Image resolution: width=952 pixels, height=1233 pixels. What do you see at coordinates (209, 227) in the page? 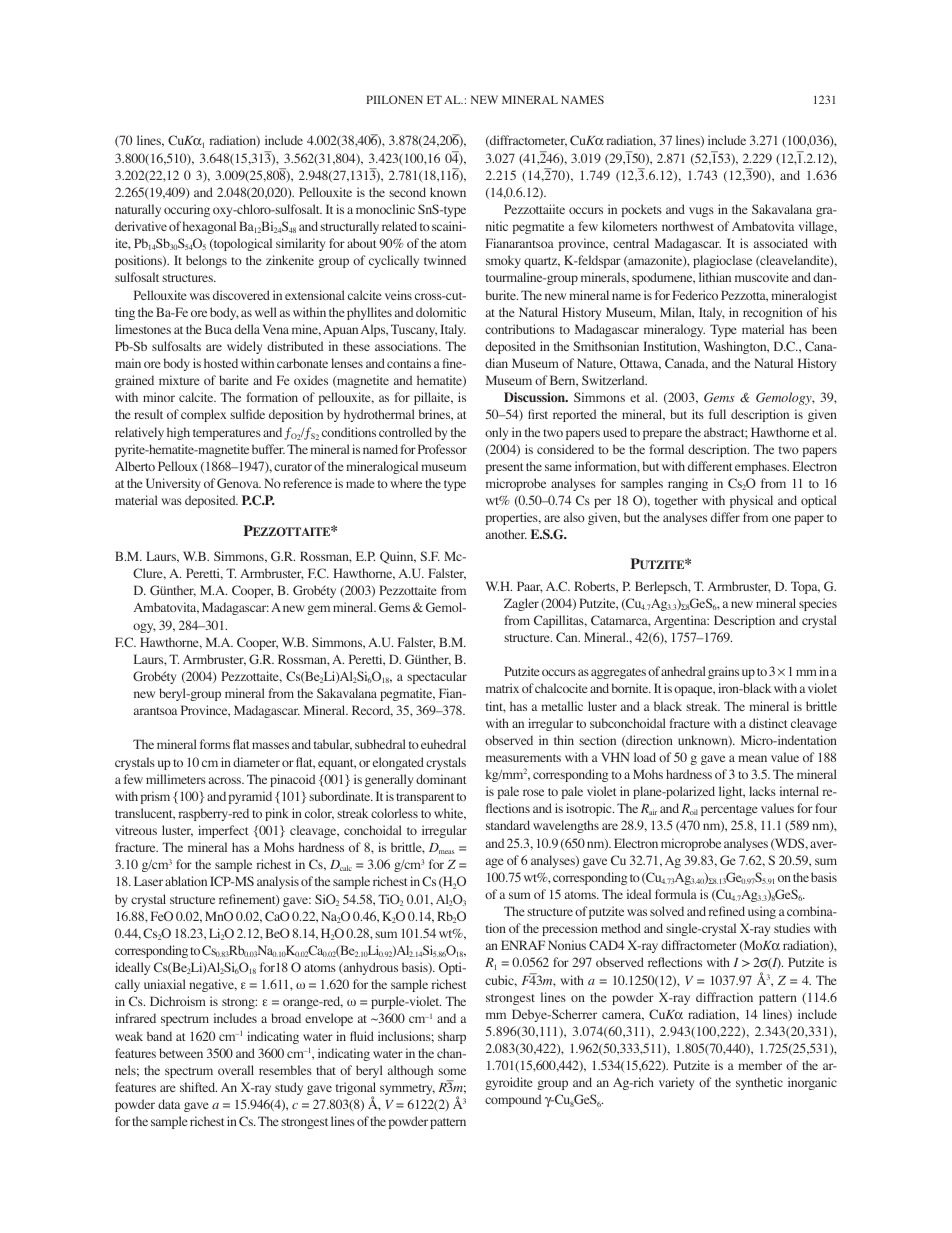
I see `hexagonal` at bounding box center [209, 227].
